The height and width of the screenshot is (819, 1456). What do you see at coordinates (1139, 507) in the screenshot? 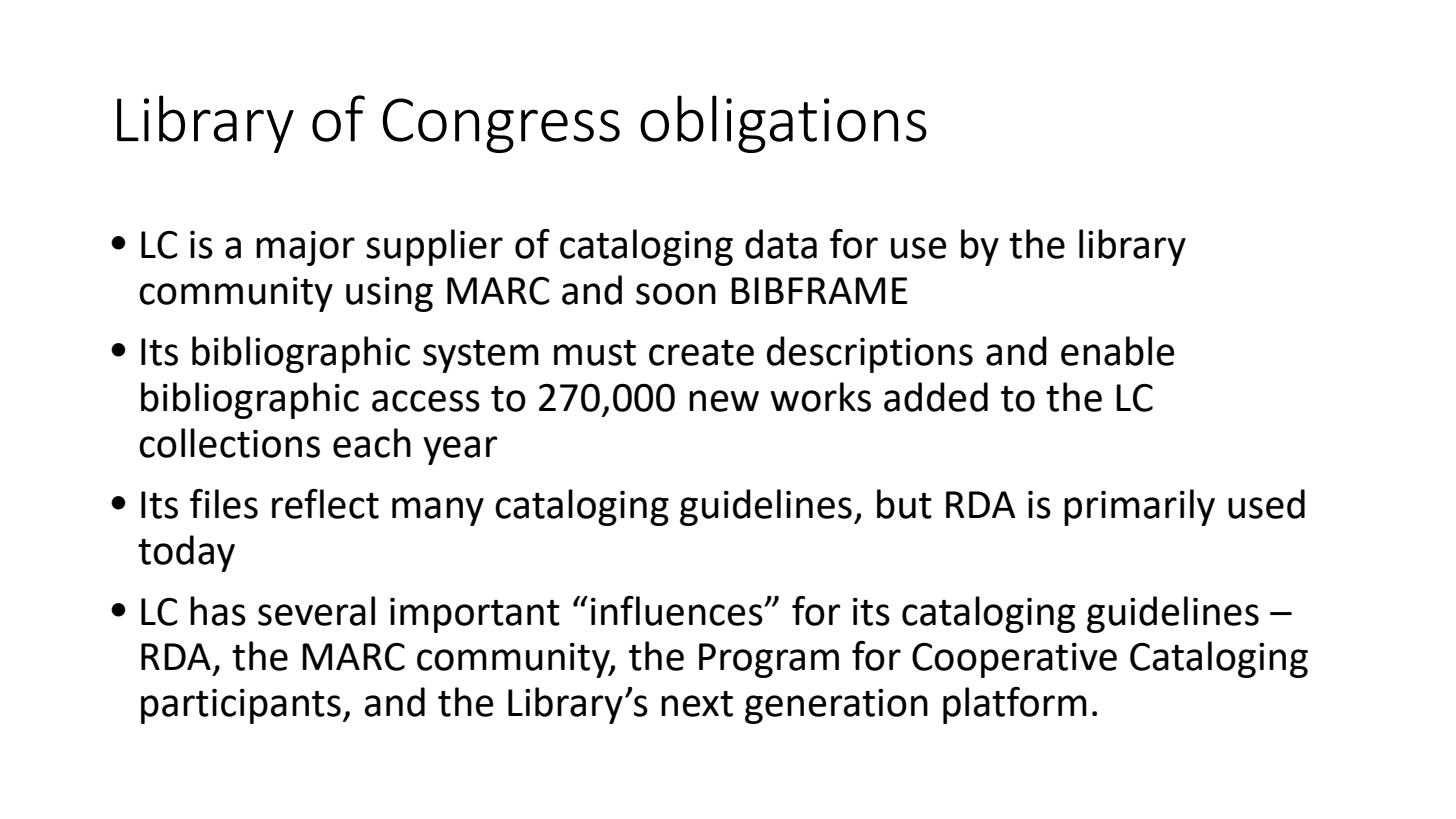
I see `primarily` at bounding box center [1139, 507].
